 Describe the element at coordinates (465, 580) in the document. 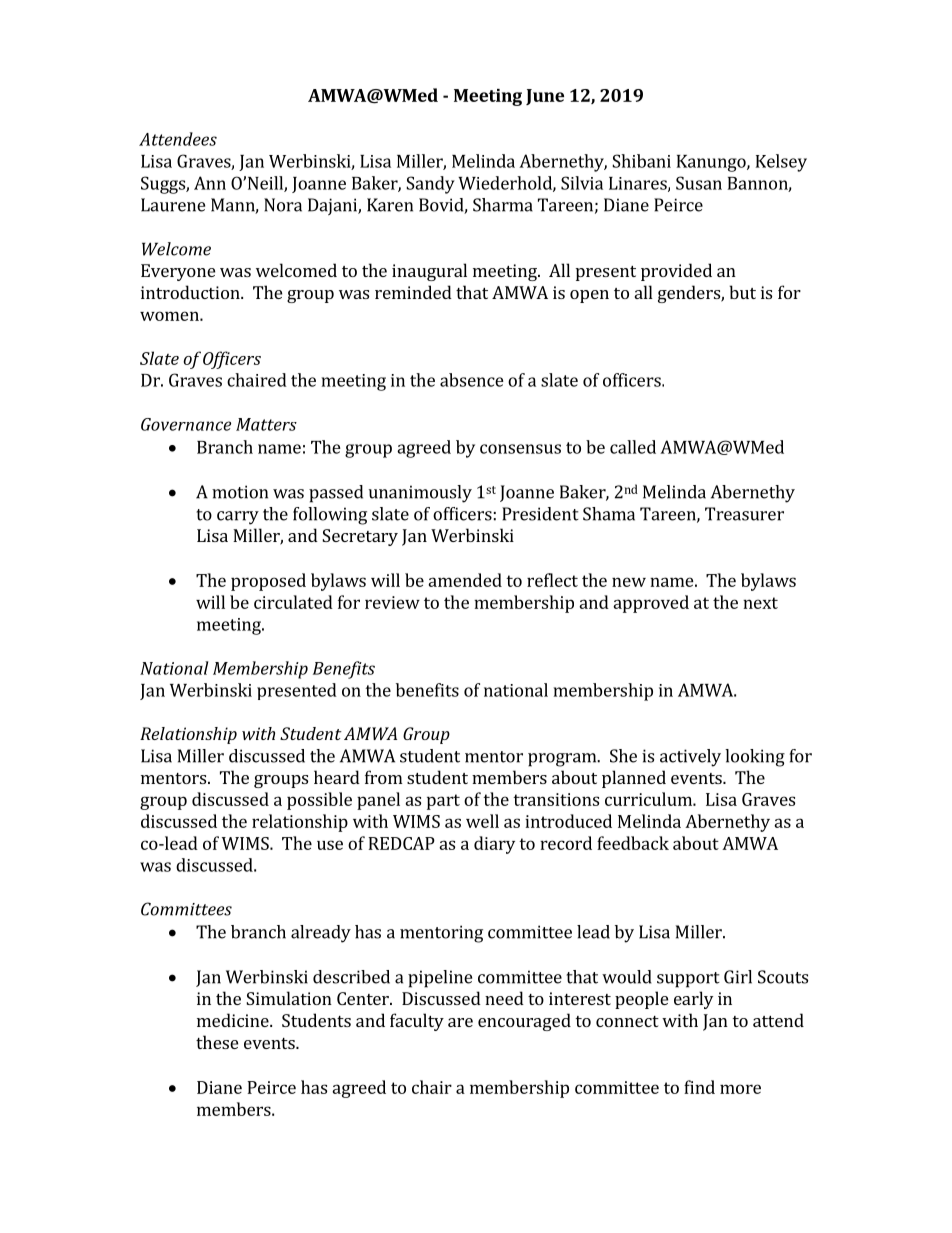

I see `amended` at that location.
